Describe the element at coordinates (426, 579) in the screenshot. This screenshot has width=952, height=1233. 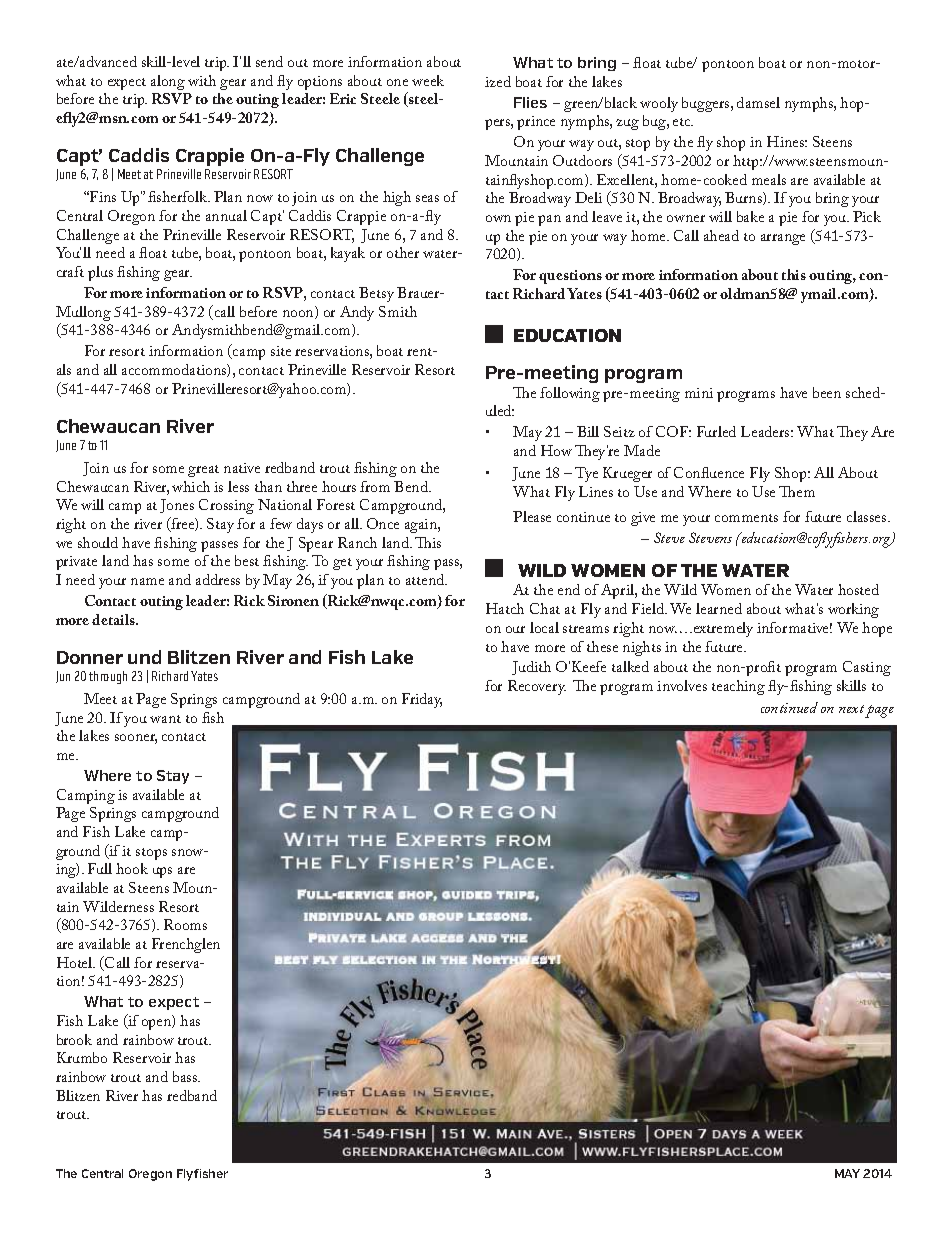
I see `attend` at that location.
